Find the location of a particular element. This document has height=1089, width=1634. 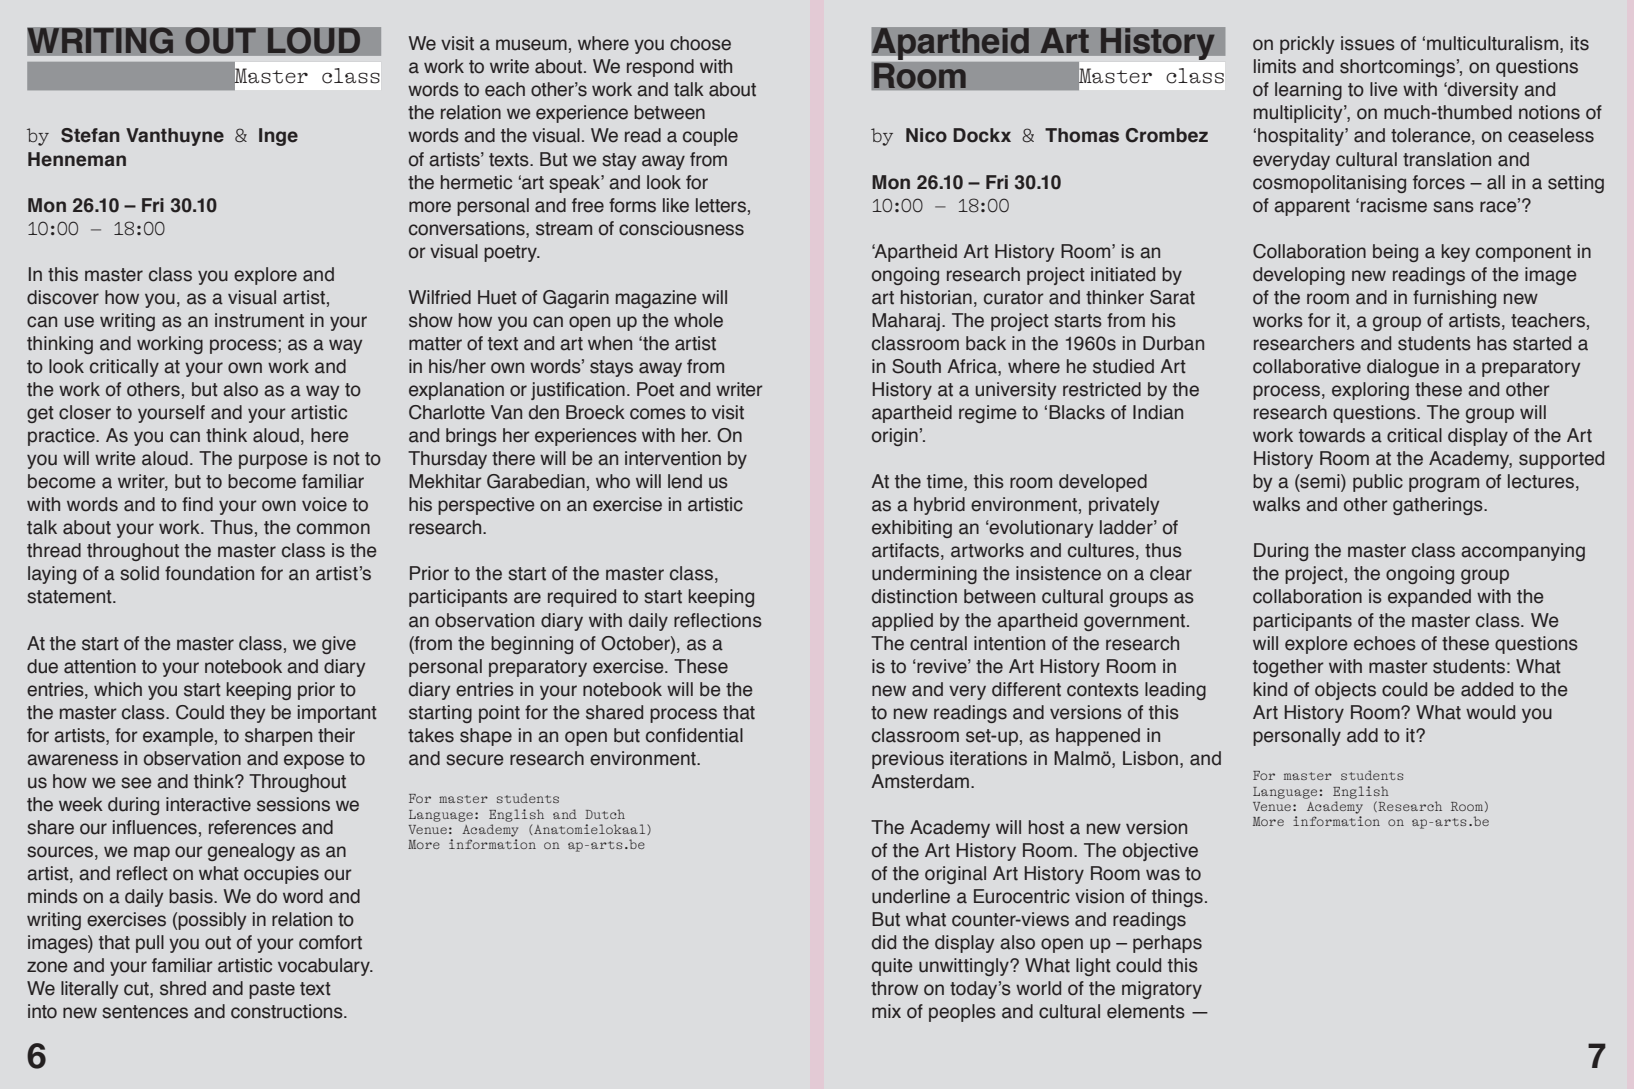

previous is located at coordinates (908, 760).
